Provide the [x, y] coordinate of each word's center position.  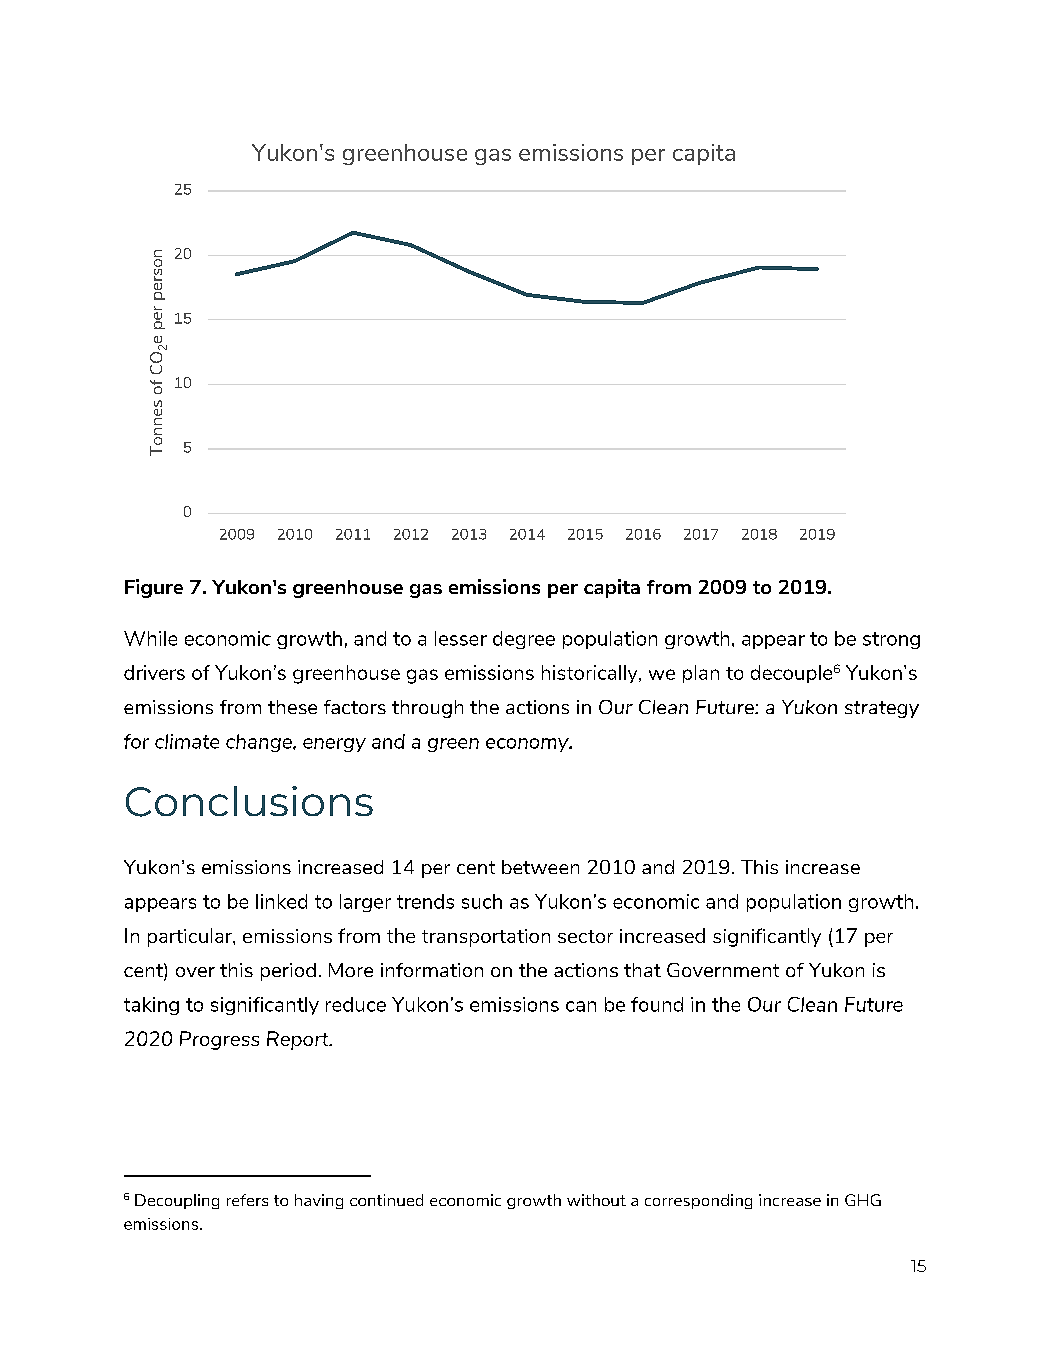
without [596, 1200]
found [657, 1004]
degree [524, 640]
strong [891, 640]
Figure [154, 588]
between [540, 867]
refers [247, 1200]
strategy [882, 709]
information [432, 970]
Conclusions [249, 801]
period [288, 972]
